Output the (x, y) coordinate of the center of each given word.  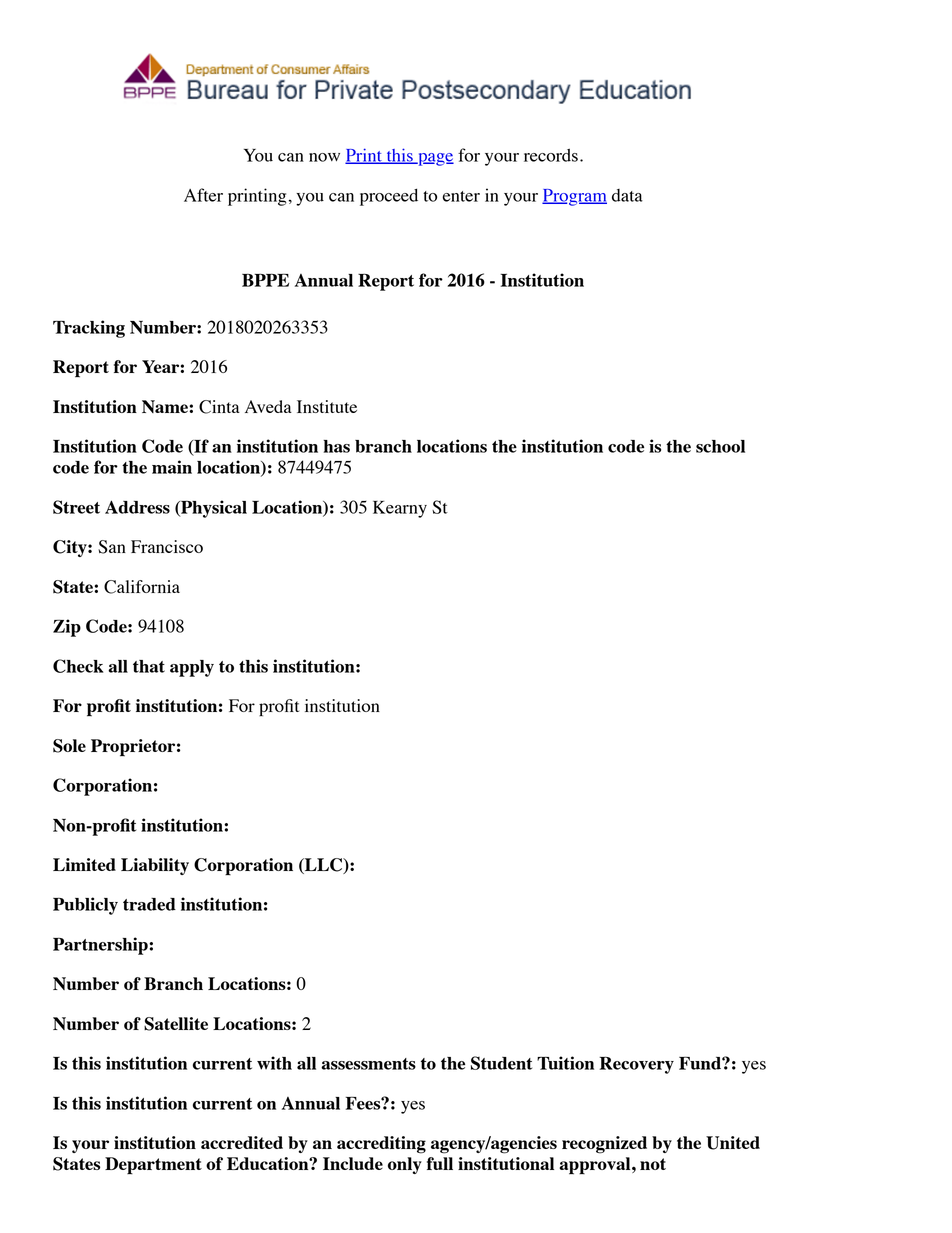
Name (166, 406)
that (149, 666)
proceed (389, 197)
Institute (327, 406)
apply (192, 668)
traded (149, 904)
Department (153, 1166)
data (627, 195)
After (203, 195)
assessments (368, 1064)
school (720, 446)
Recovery (637, 1065)
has (336, 446)
